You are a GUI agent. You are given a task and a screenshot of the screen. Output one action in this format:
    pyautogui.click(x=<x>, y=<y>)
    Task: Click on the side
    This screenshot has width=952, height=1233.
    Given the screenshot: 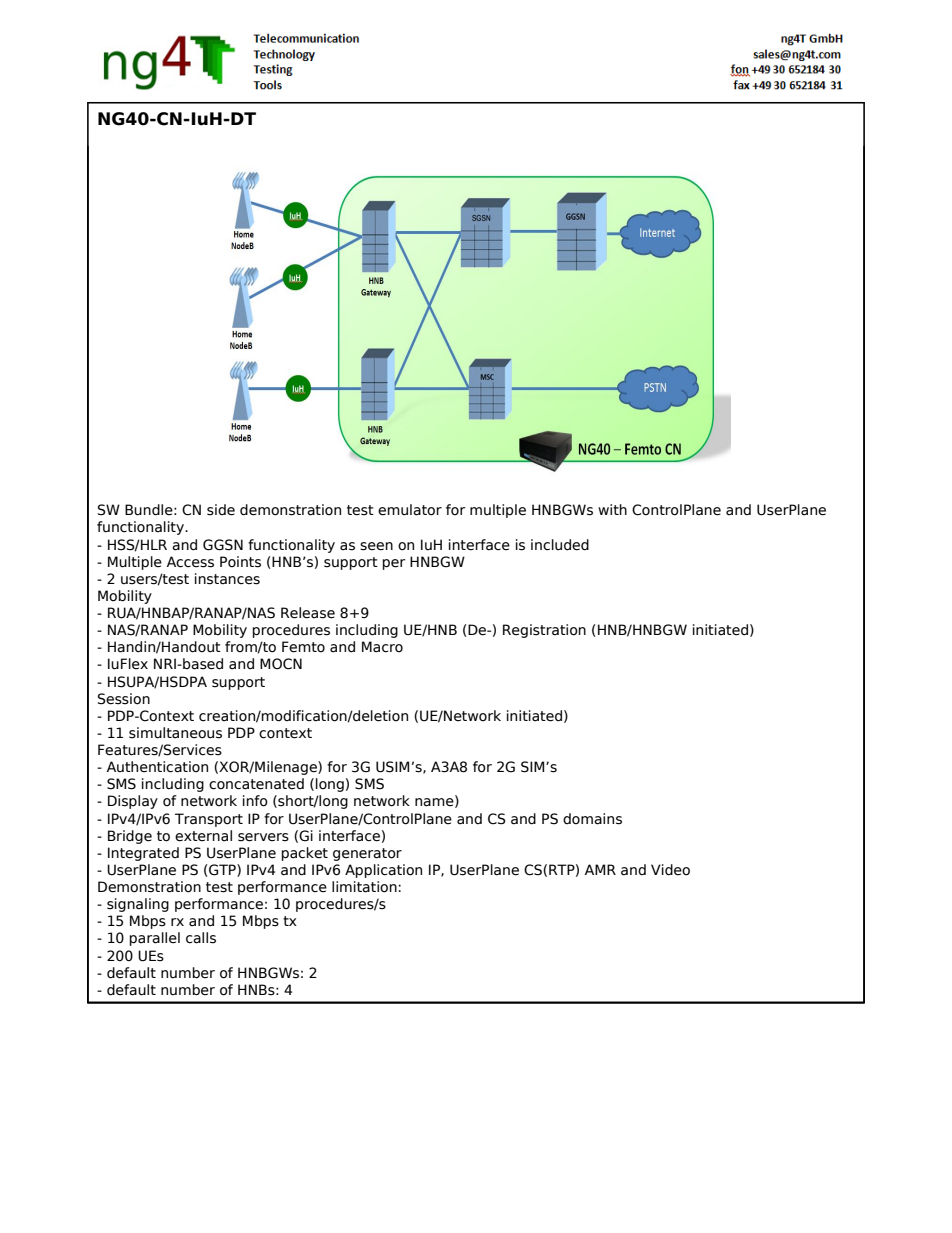 What is the action you would take?
    pyautogui.click(x=221, y=510)
